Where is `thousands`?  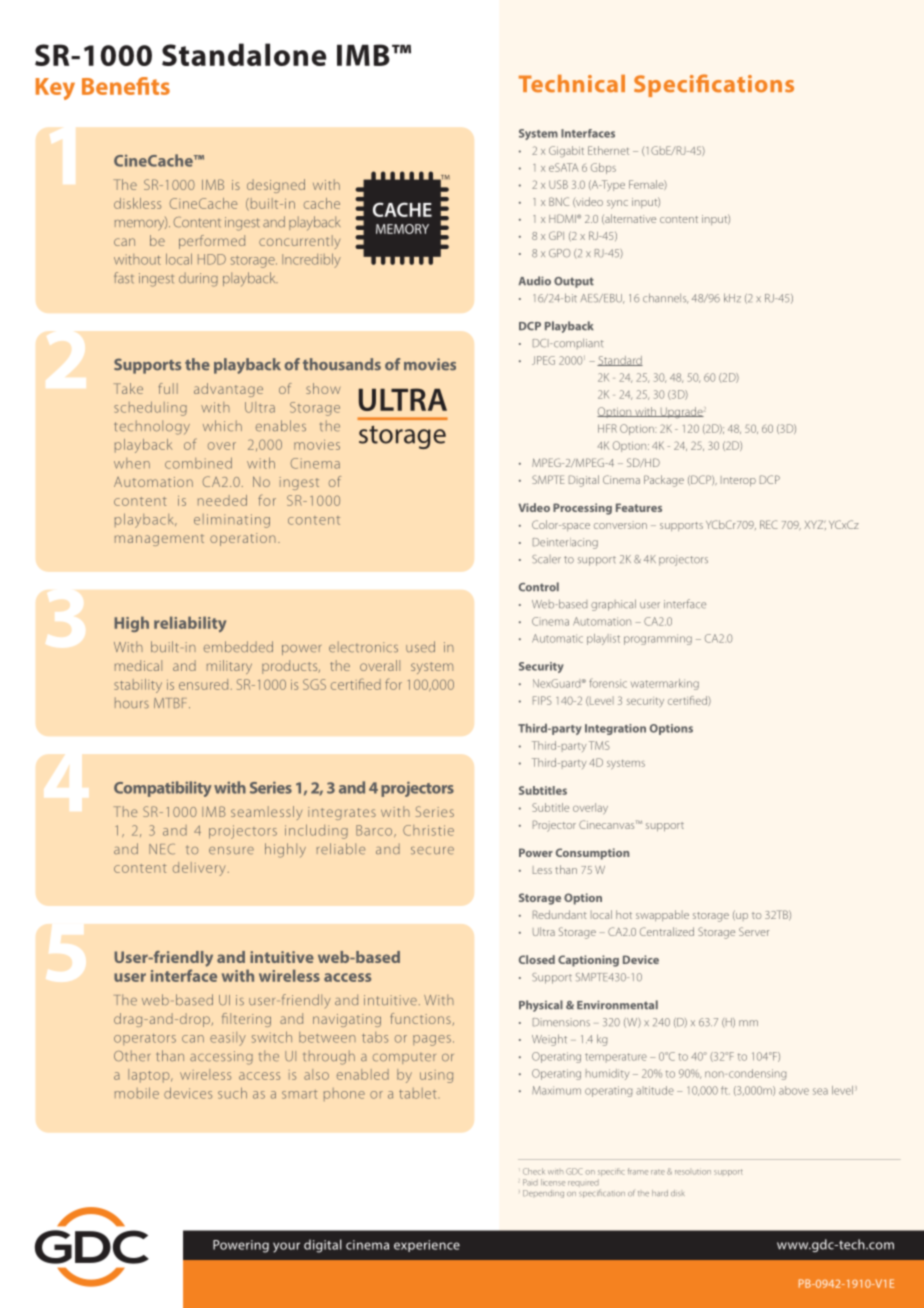 thousands is located at coordinates (342, 364).
